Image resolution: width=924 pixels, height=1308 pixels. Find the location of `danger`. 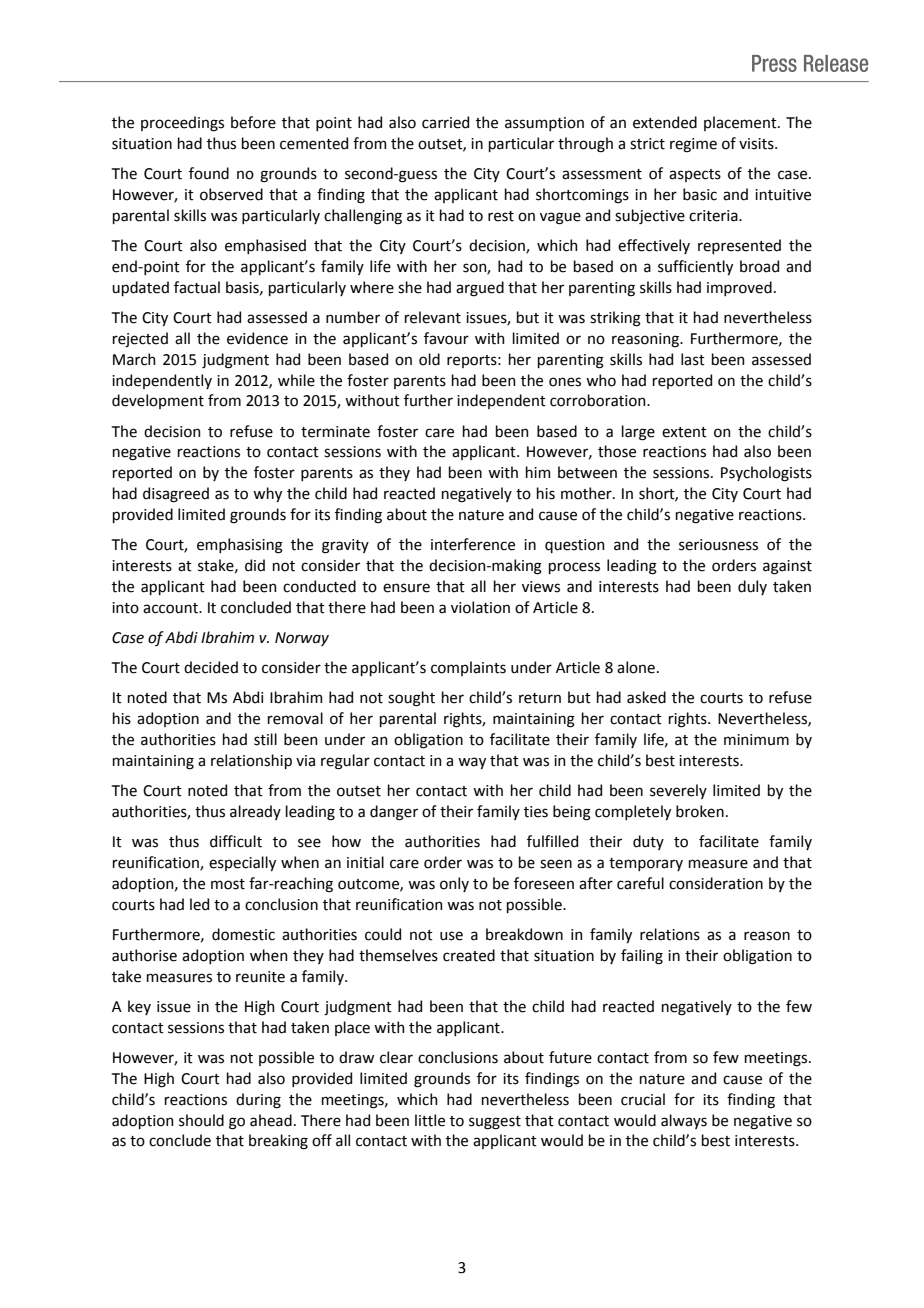

danger is located at coordinates (394, 813).
